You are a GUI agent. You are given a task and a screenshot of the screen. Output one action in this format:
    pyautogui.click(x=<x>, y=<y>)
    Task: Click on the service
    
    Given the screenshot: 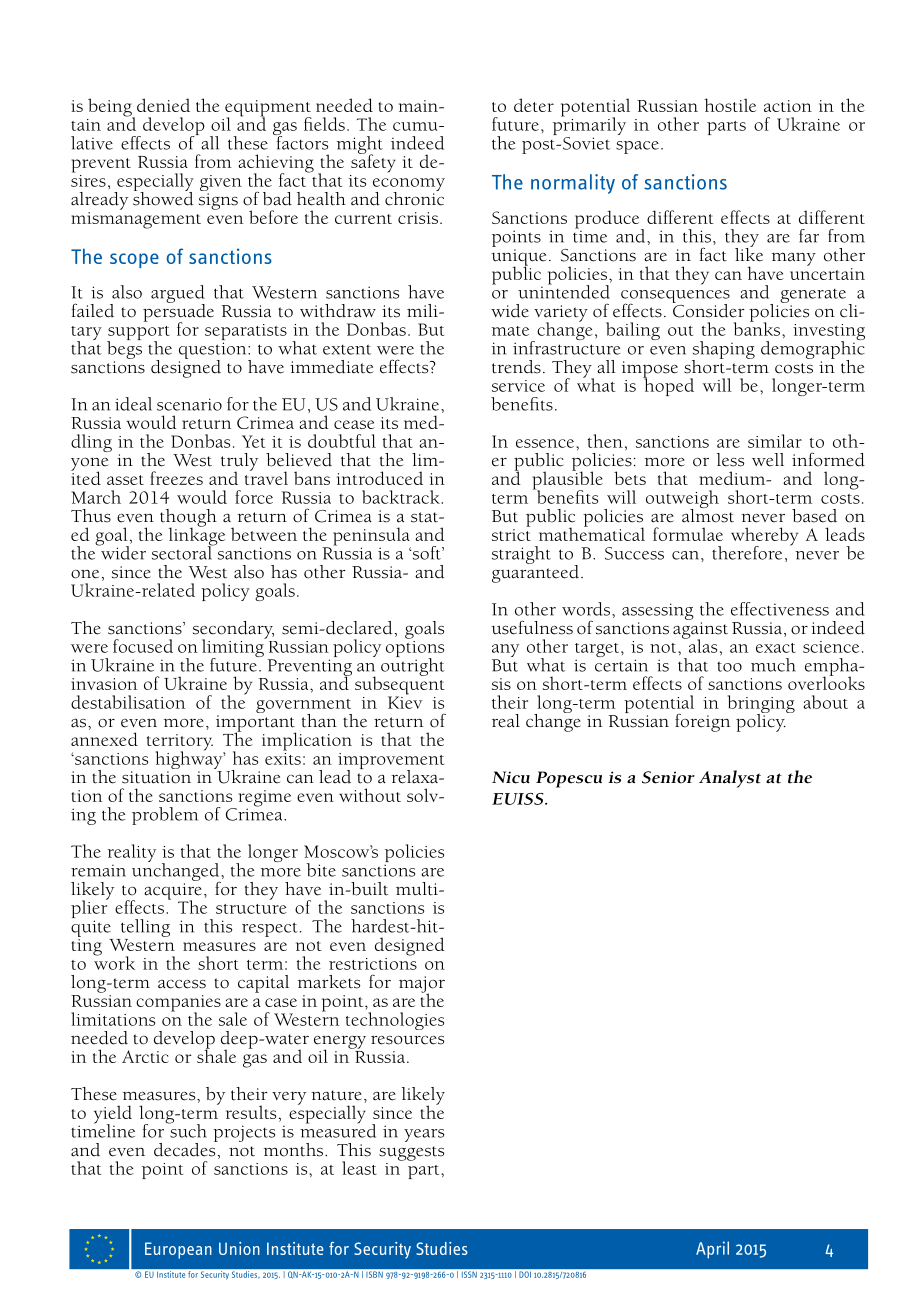 What is the action you would take?
    pyautogui.click(x=518, y=386)
